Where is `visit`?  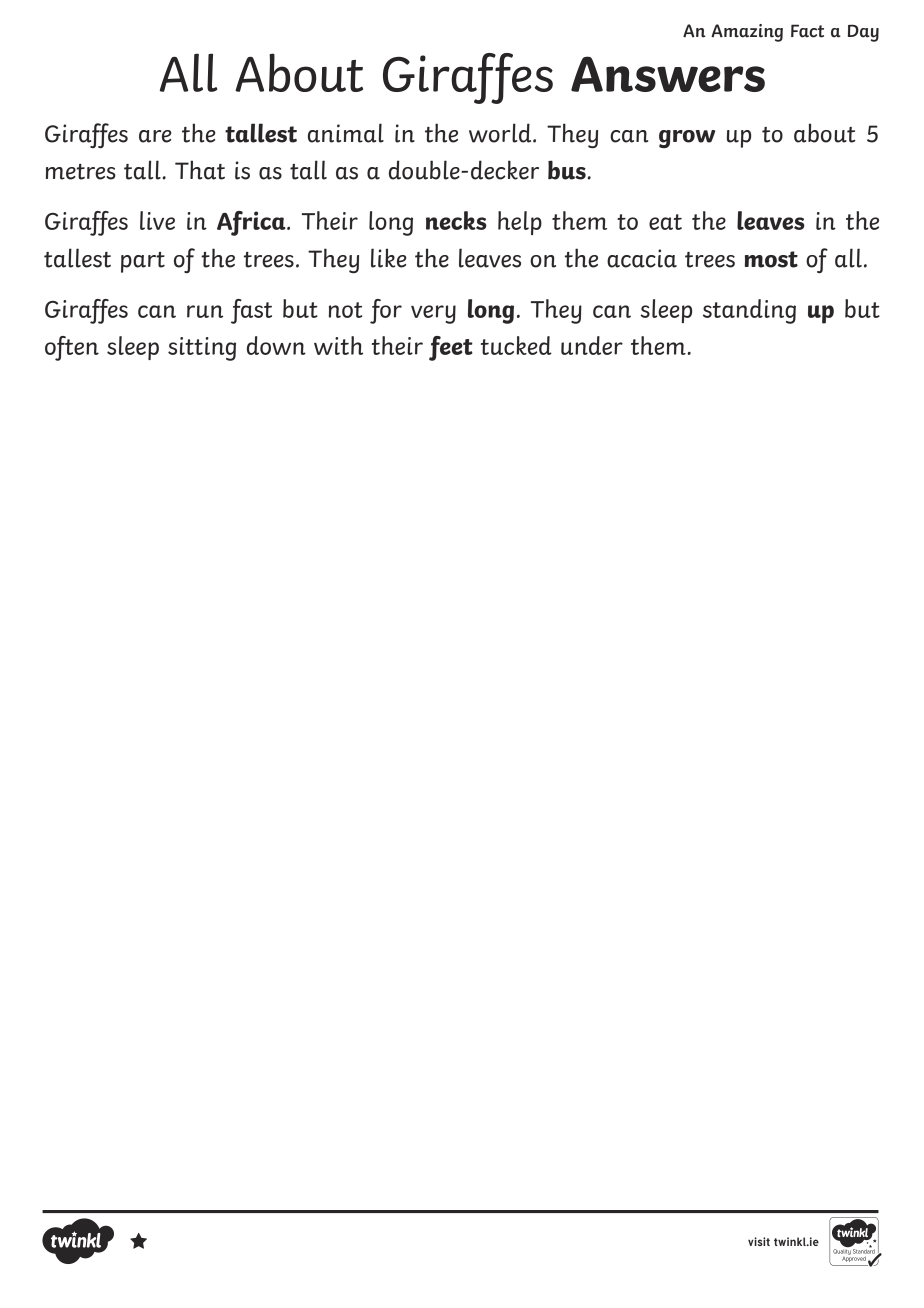
visit is located at coordinates (759, 1241).
